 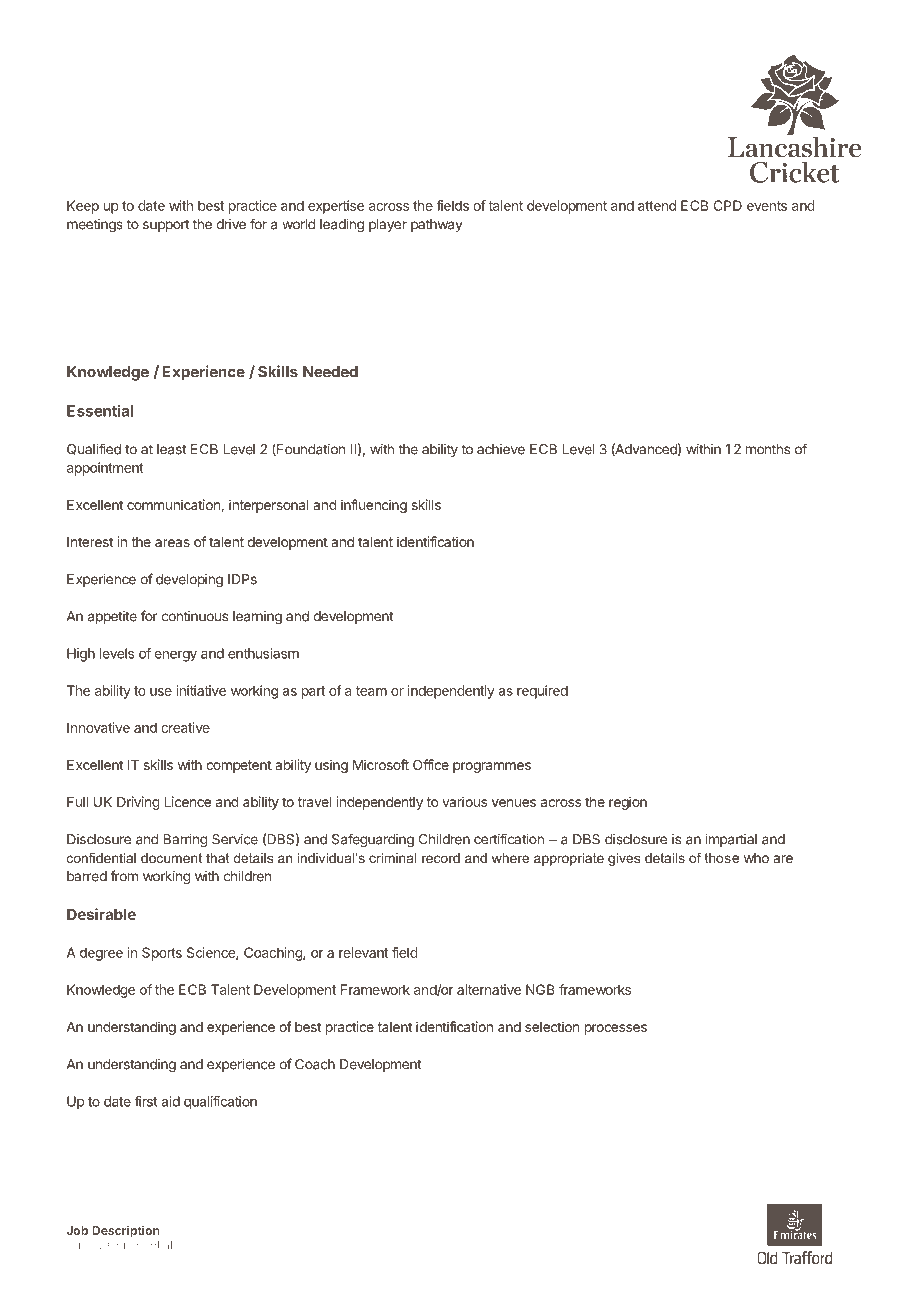 What do you see at coordinates (124, 876) in the screenshot?
I see `from` at bounding box center [124, 876].
